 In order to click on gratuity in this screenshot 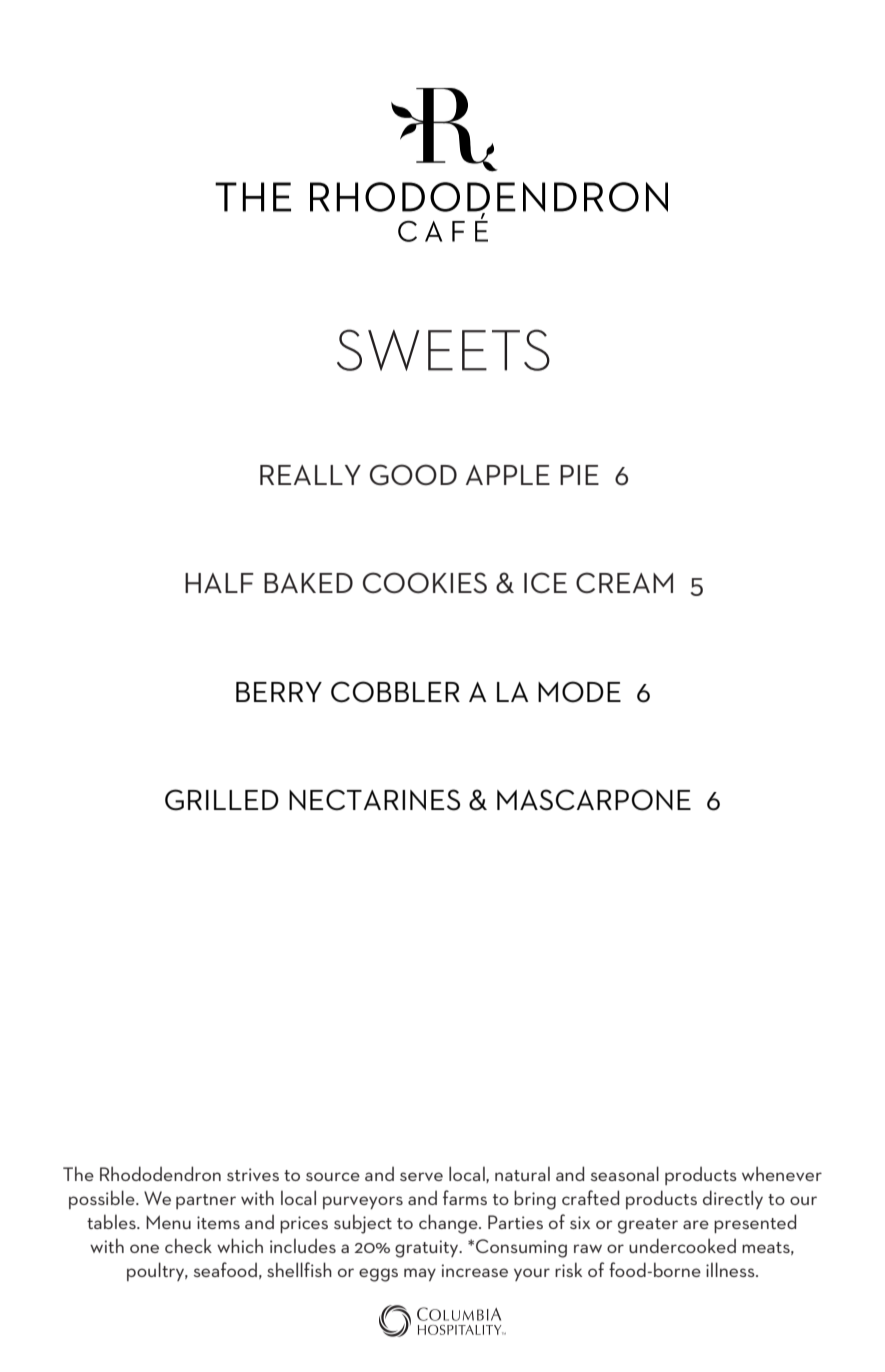, I will do `click(428, 1249)`.
